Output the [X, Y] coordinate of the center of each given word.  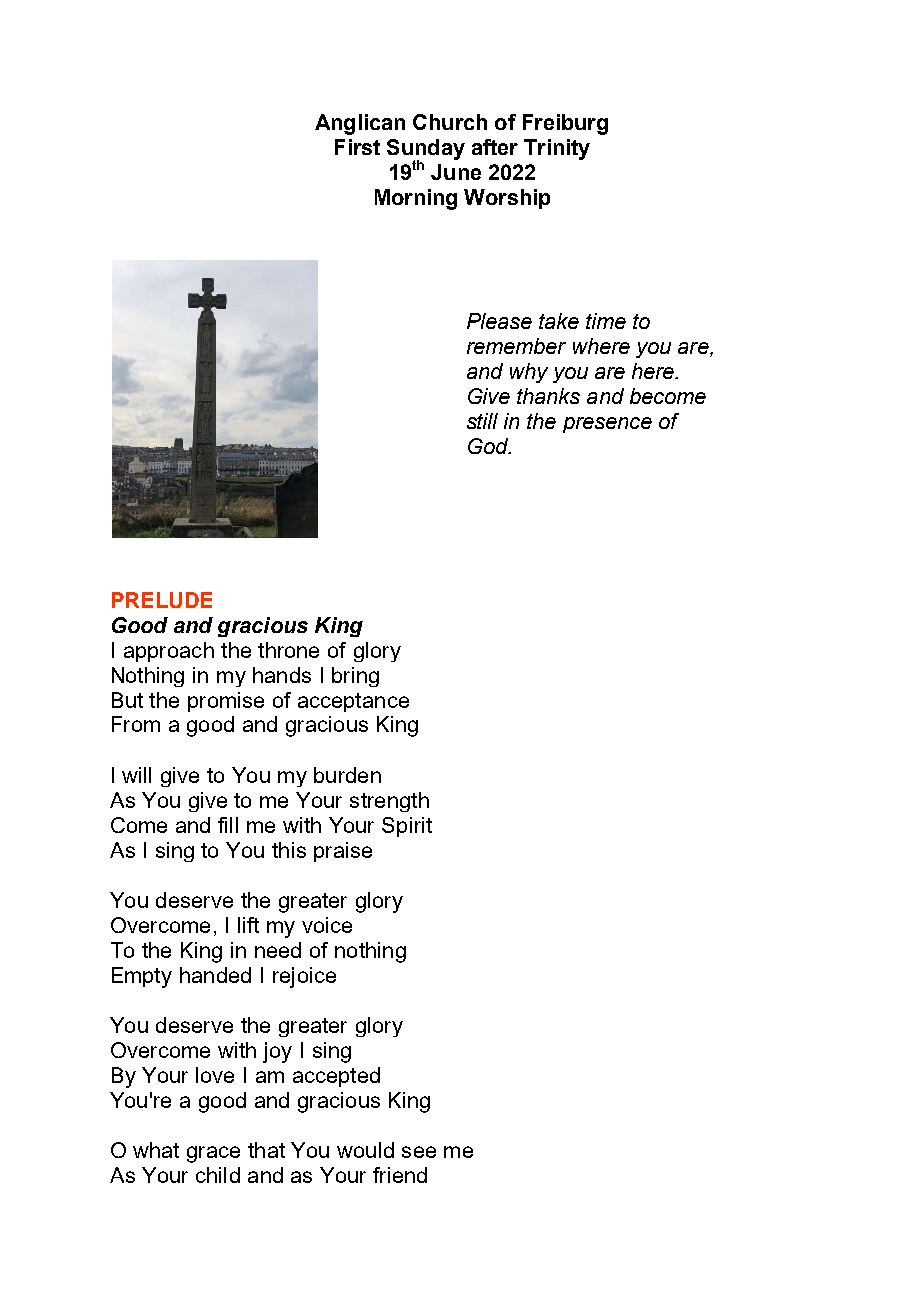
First [357, 147]
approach [169, 652]
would [365, 1150]
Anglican [360, 124]
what [156, 1150]
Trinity [557, 149]
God [489, 446]
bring [355, 677]
